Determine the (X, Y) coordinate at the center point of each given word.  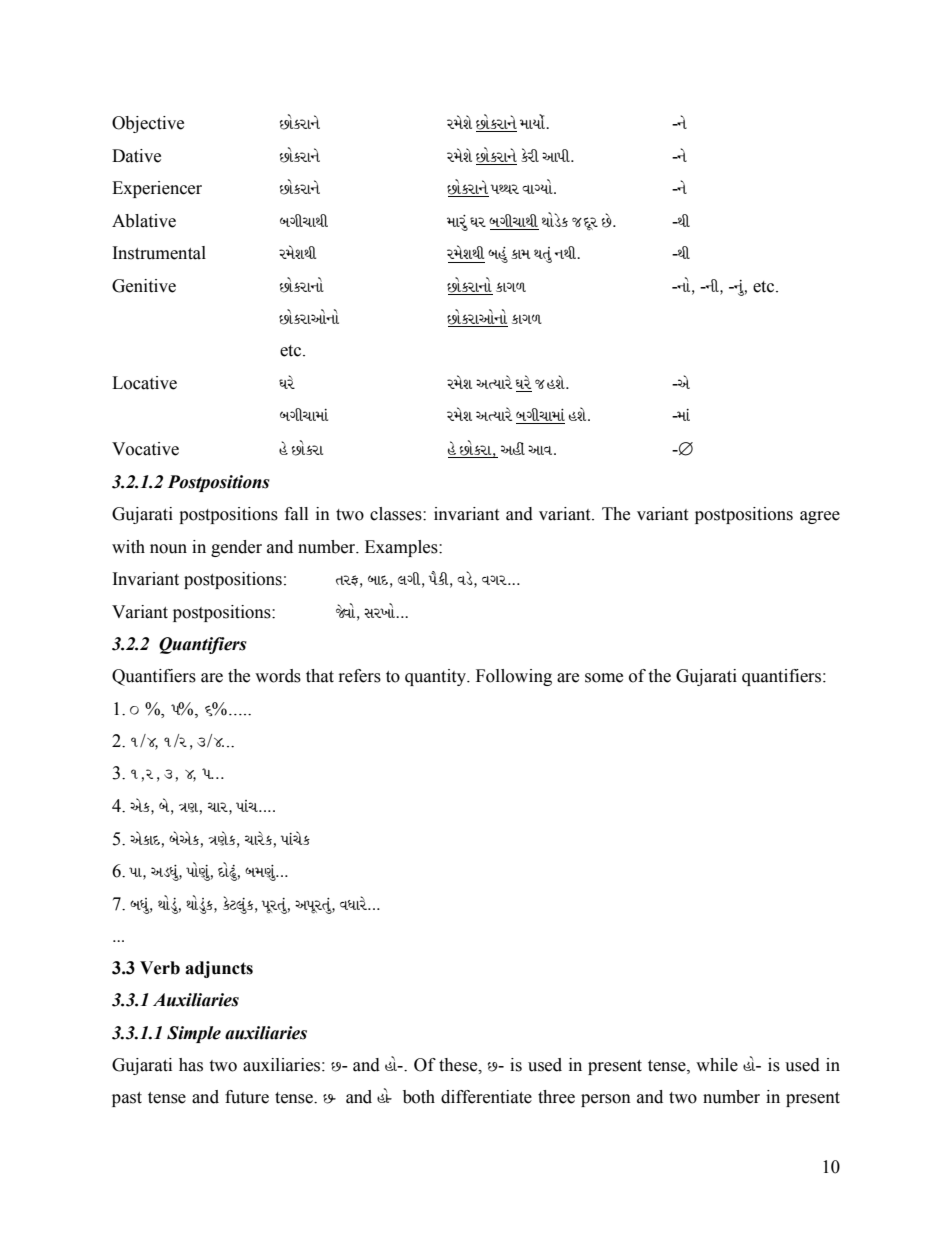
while (717, 1065)
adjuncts (219, 969)
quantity (436, 677)
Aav (541, 450)
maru (457, 223)
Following (514, 677)
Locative (144, 383)
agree (820, 517)
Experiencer (157, 189)
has (191, 1065)
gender (236, 548)
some (604, 678)
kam (520, 254)
